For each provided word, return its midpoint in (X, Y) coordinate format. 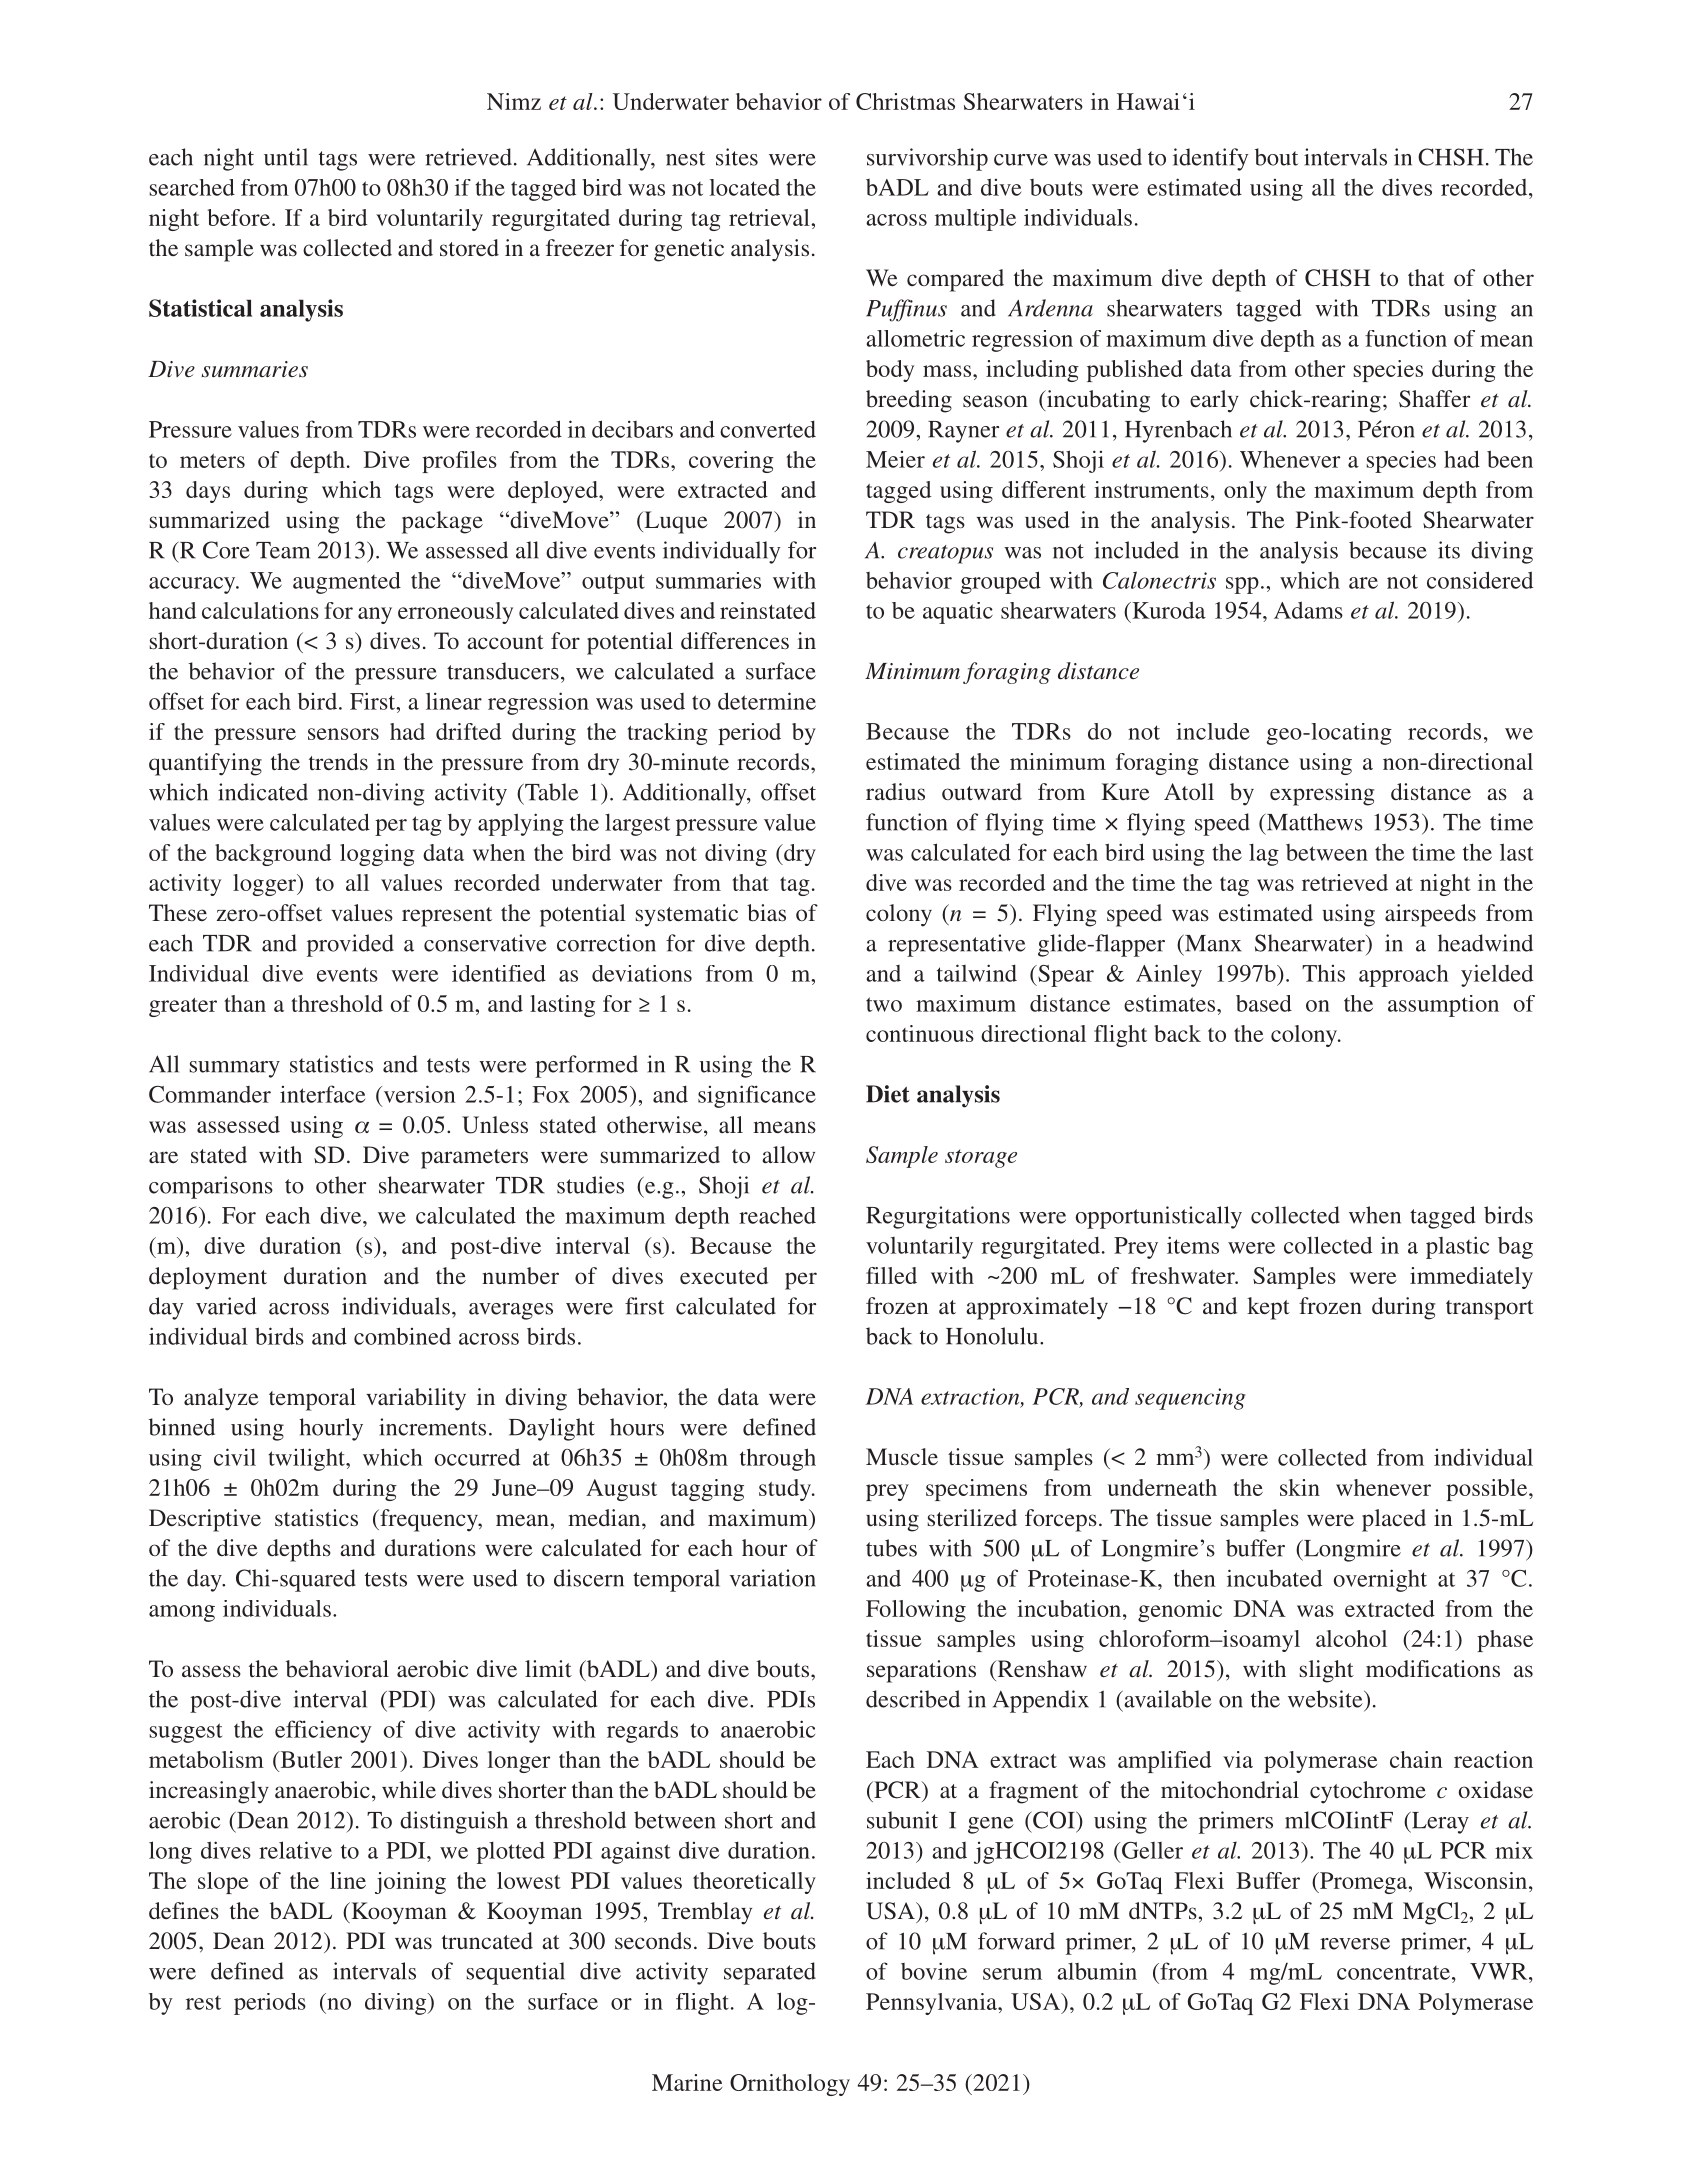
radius (895, 791)
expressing (1322, 794)
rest (203, 2003)
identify (1211, 159)
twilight (307, 1459)
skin (1300, 1487)
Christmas (905, 101)
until (286, 157)
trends (338, 761)
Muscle (902, 1456)
